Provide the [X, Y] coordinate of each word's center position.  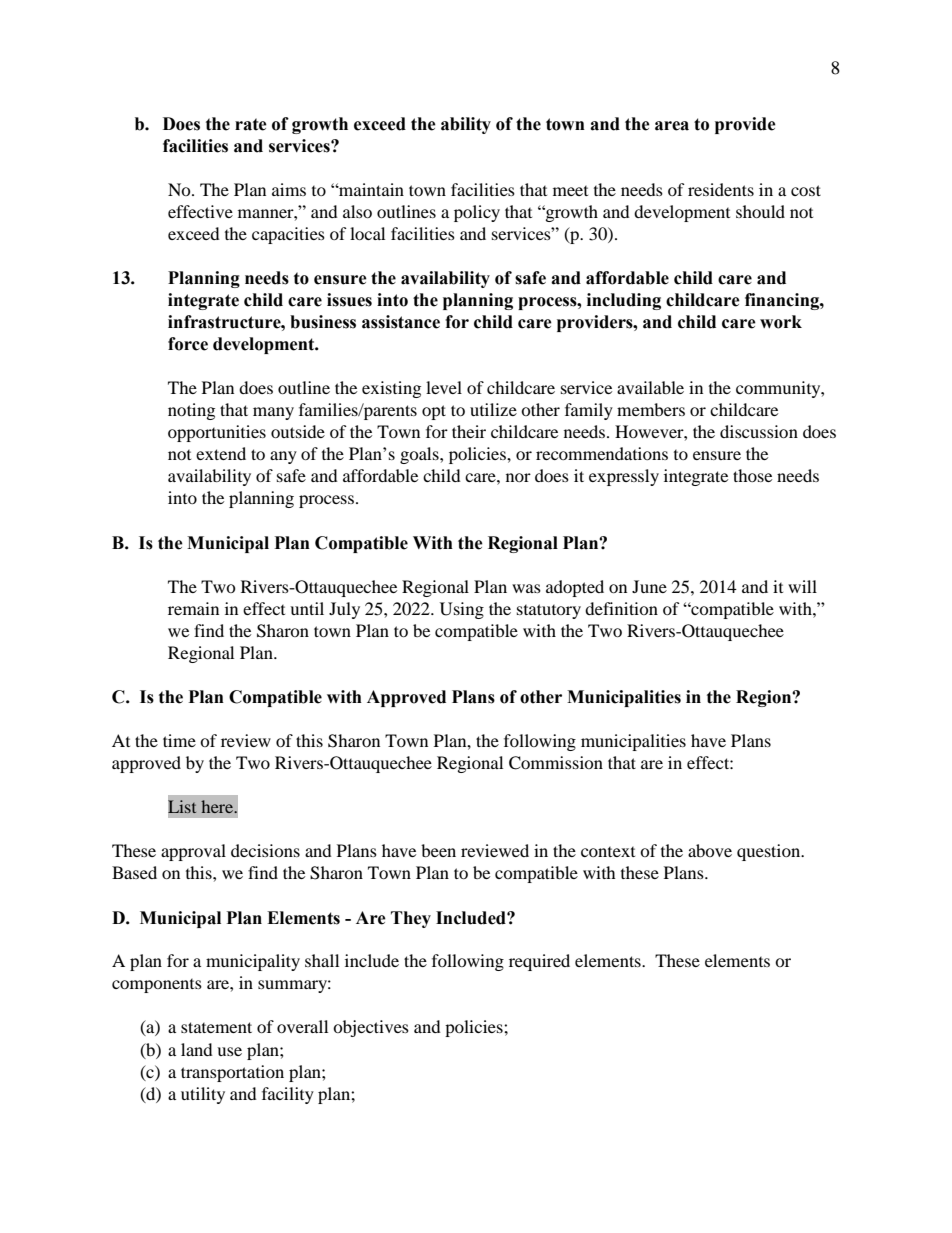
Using [462, 610]
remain [193, 608]
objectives [371, 1028]
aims [289, 189]
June [649, 586]
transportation [232, 1073]
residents [721, 189]
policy [477, 213]
